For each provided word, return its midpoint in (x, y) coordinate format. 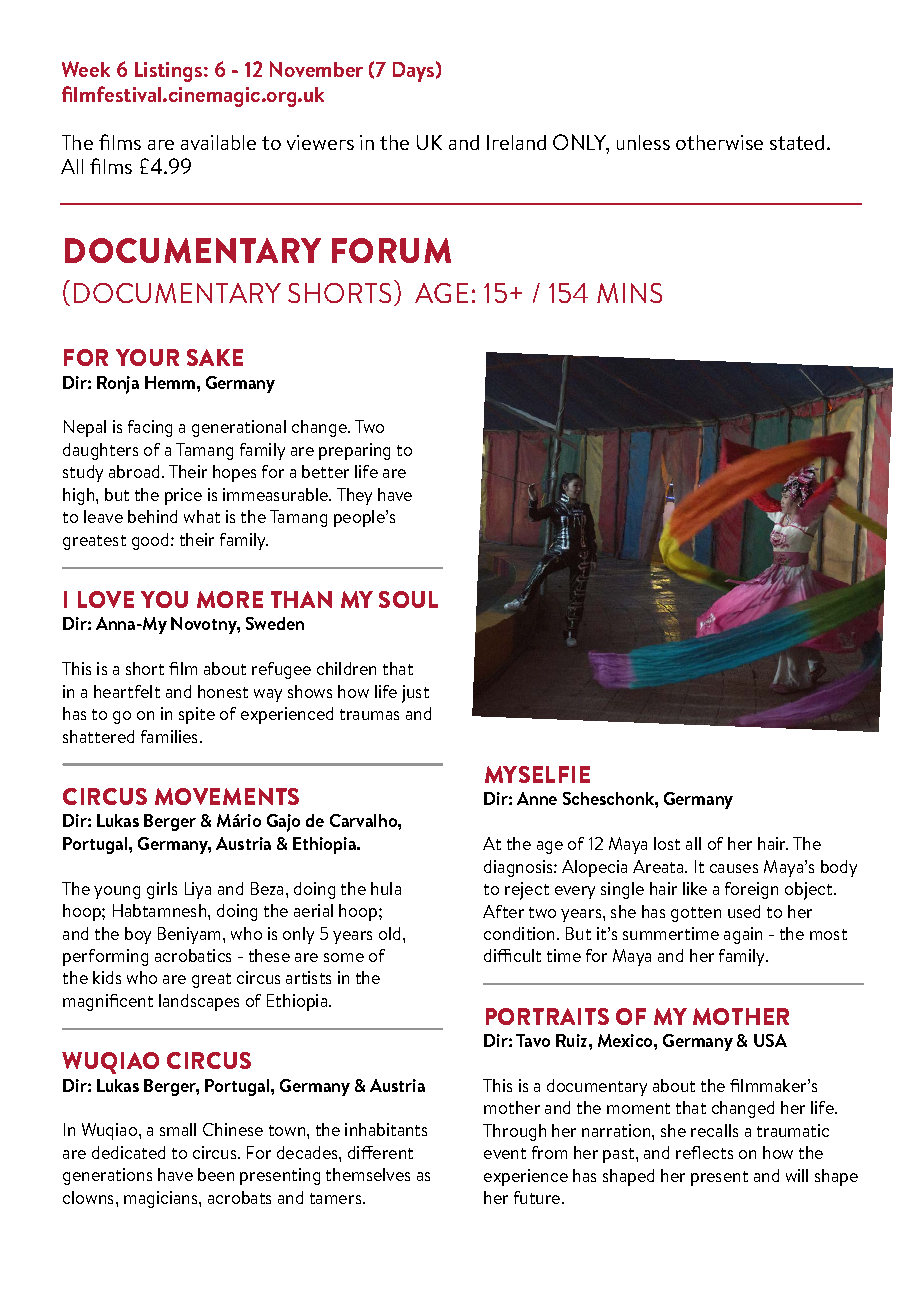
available (218, 142)
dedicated (128, 1152)
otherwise (719, 142)
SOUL (408, 599)
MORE (230, 599)
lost (667, 843)
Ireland (516, 142)
